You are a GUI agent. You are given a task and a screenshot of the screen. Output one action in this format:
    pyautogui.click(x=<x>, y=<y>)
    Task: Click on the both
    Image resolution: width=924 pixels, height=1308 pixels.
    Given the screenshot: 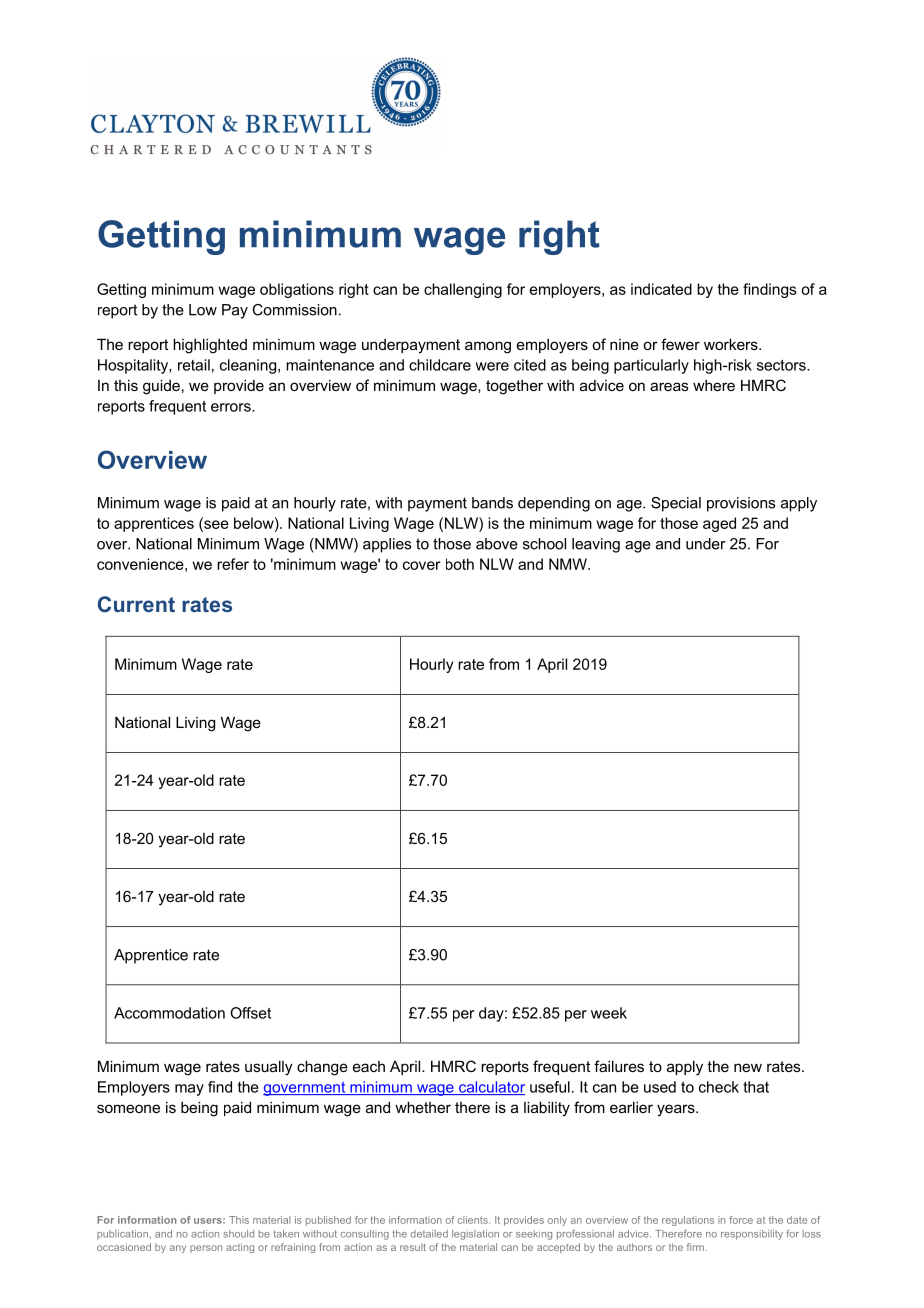 What is the action you would take?
    pyautogui.click(x=460, y=564)
